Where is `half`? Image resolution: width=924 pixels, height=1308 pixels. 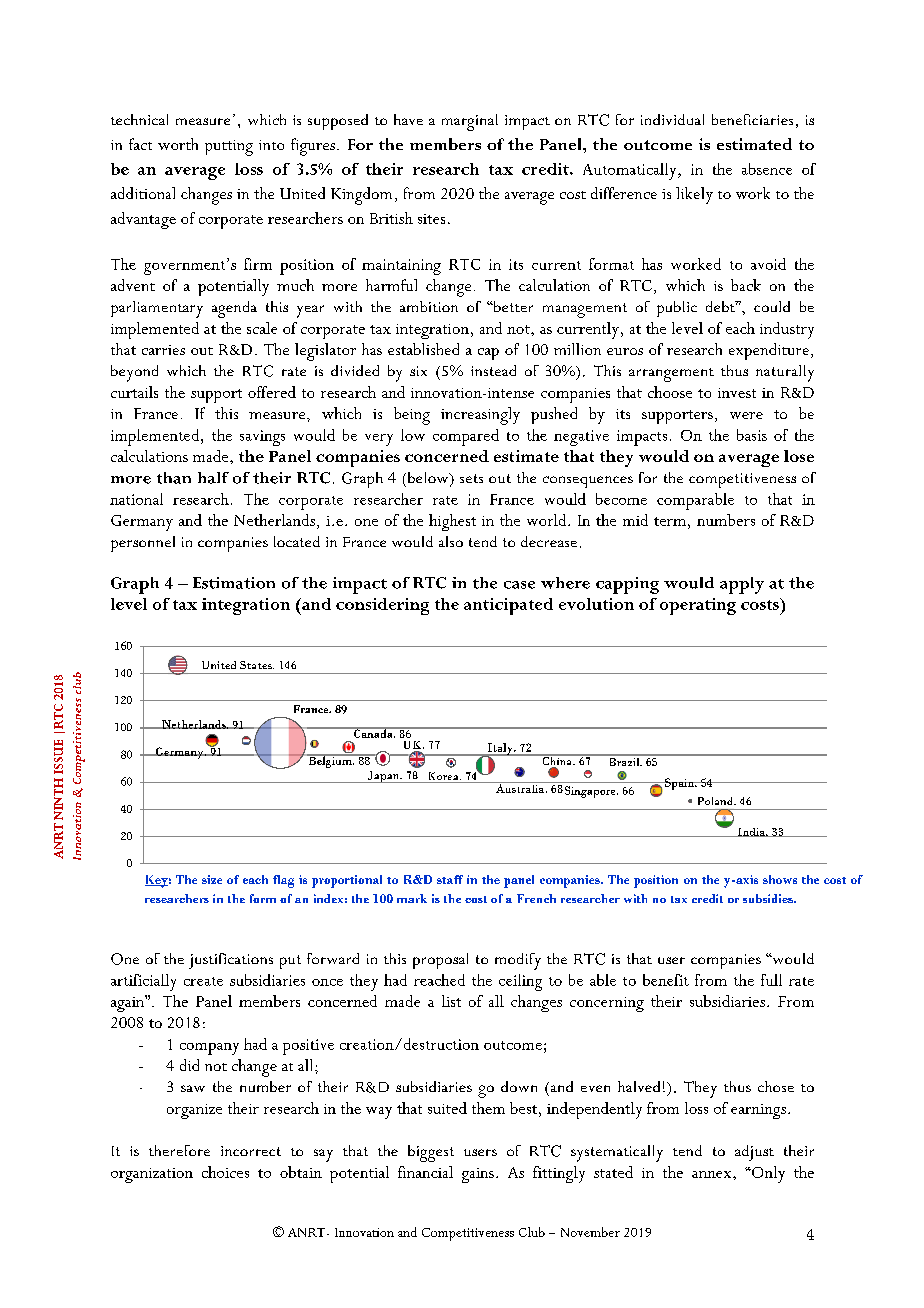 half is located at coordinates (213, 478).
